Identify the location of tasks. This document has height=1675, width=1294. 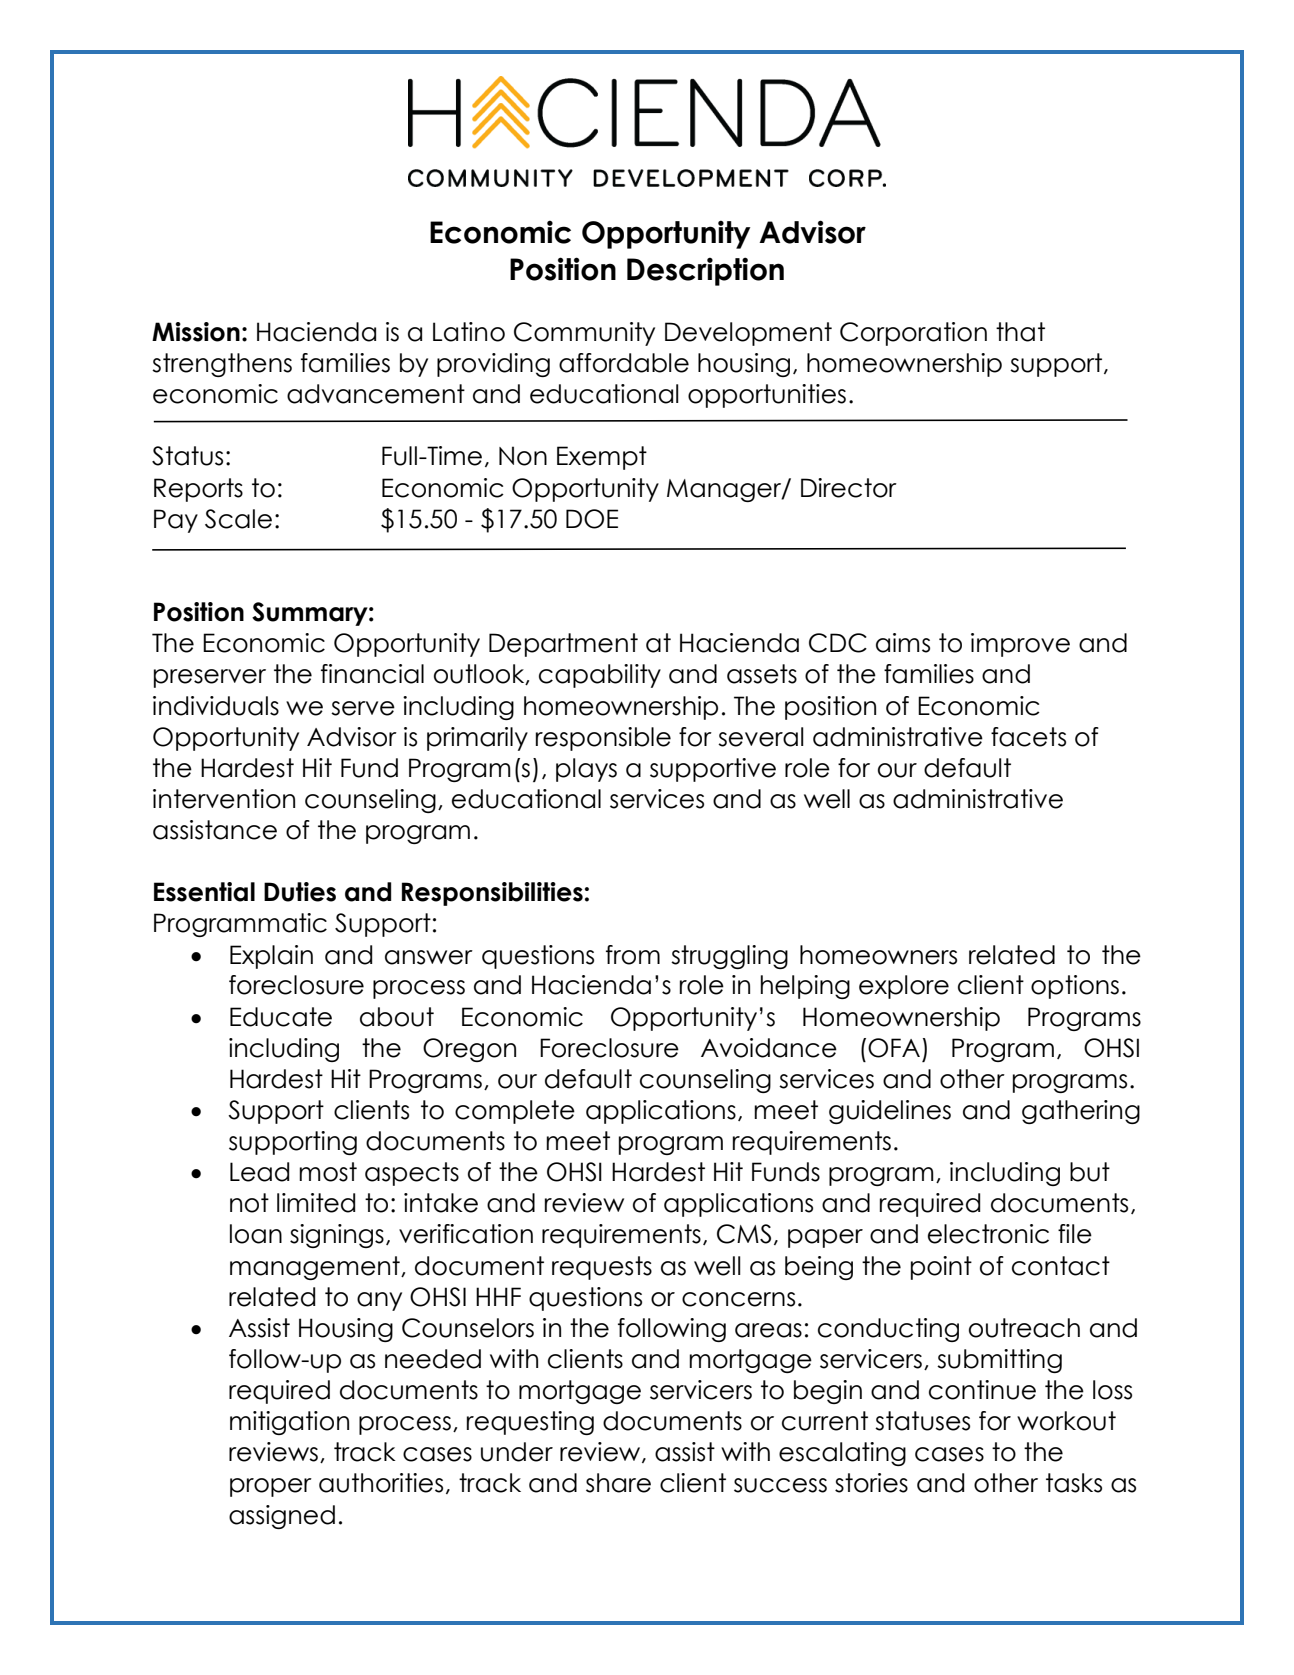
(1074, 1483).
